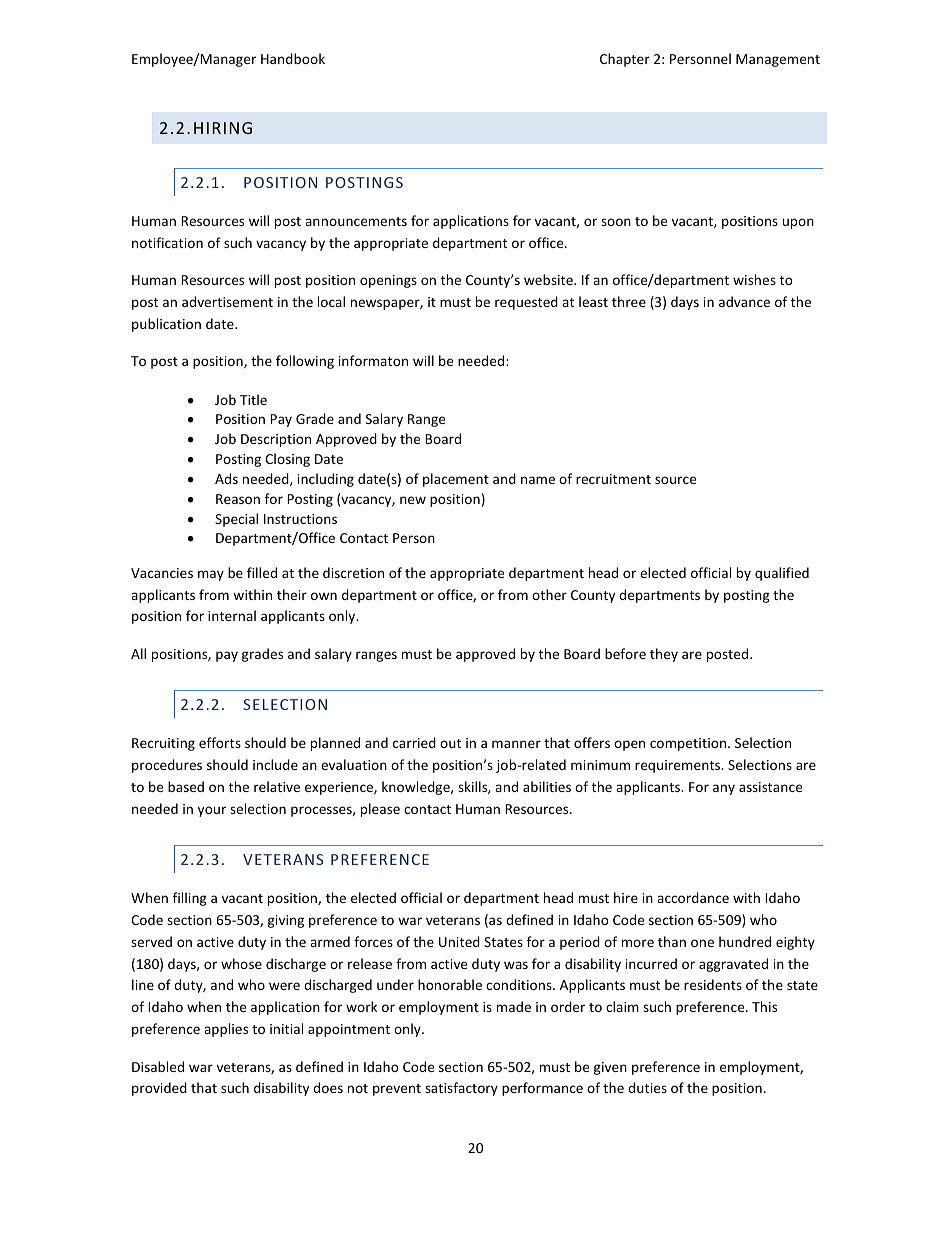 The image size is (952, 1233). I want to click on your, so click(212, 811).
